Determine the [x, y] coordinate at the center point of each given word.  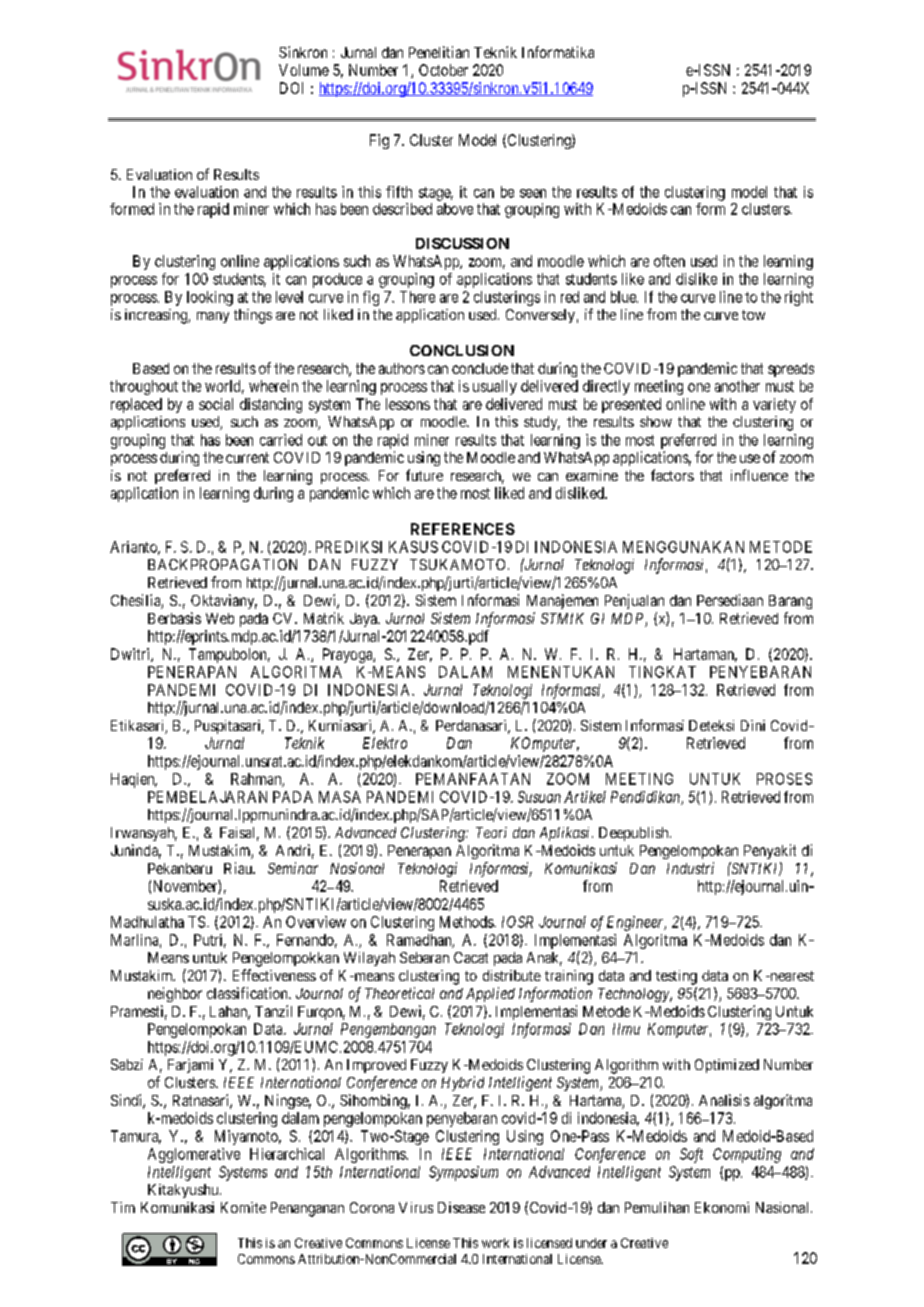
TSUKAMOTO [459, 564]
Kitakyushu [184, 1191]
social [216, 404]
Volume [304, 70]
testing [676, 977]
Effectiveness [274, 975]
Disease [461, 1207]
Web [220, 618]
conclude [480, 368]
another [737, 386]
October [443, 70]
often [669, 261]
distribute [512, 975]
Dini [753, 725]
